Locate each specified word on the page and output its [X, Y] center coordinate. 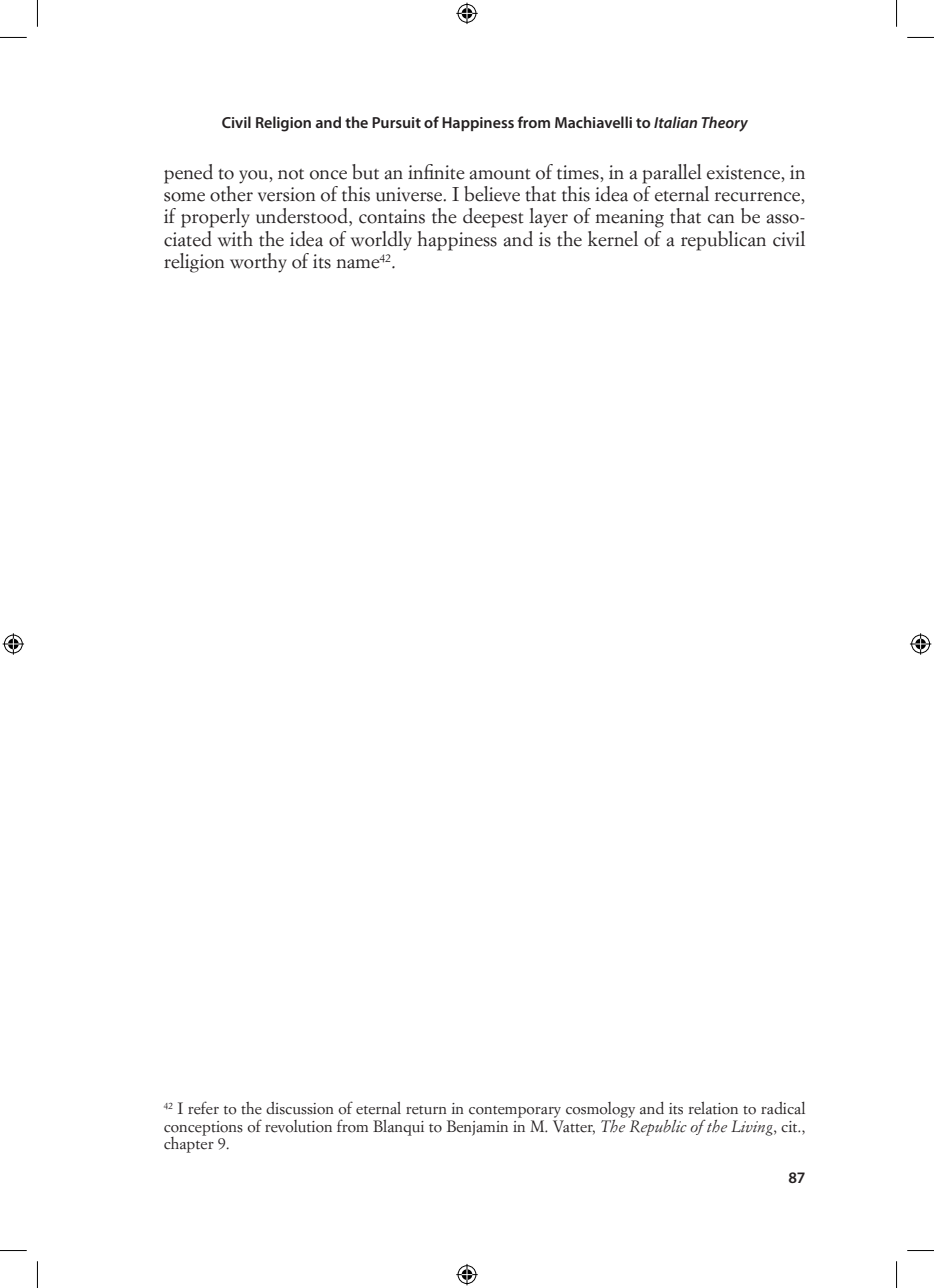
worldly [381, 241]
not [291, 174]
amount [500, 174]
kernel [613, 239]
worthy [258, 263]
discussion [300, 1108]
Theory [724, 124]
